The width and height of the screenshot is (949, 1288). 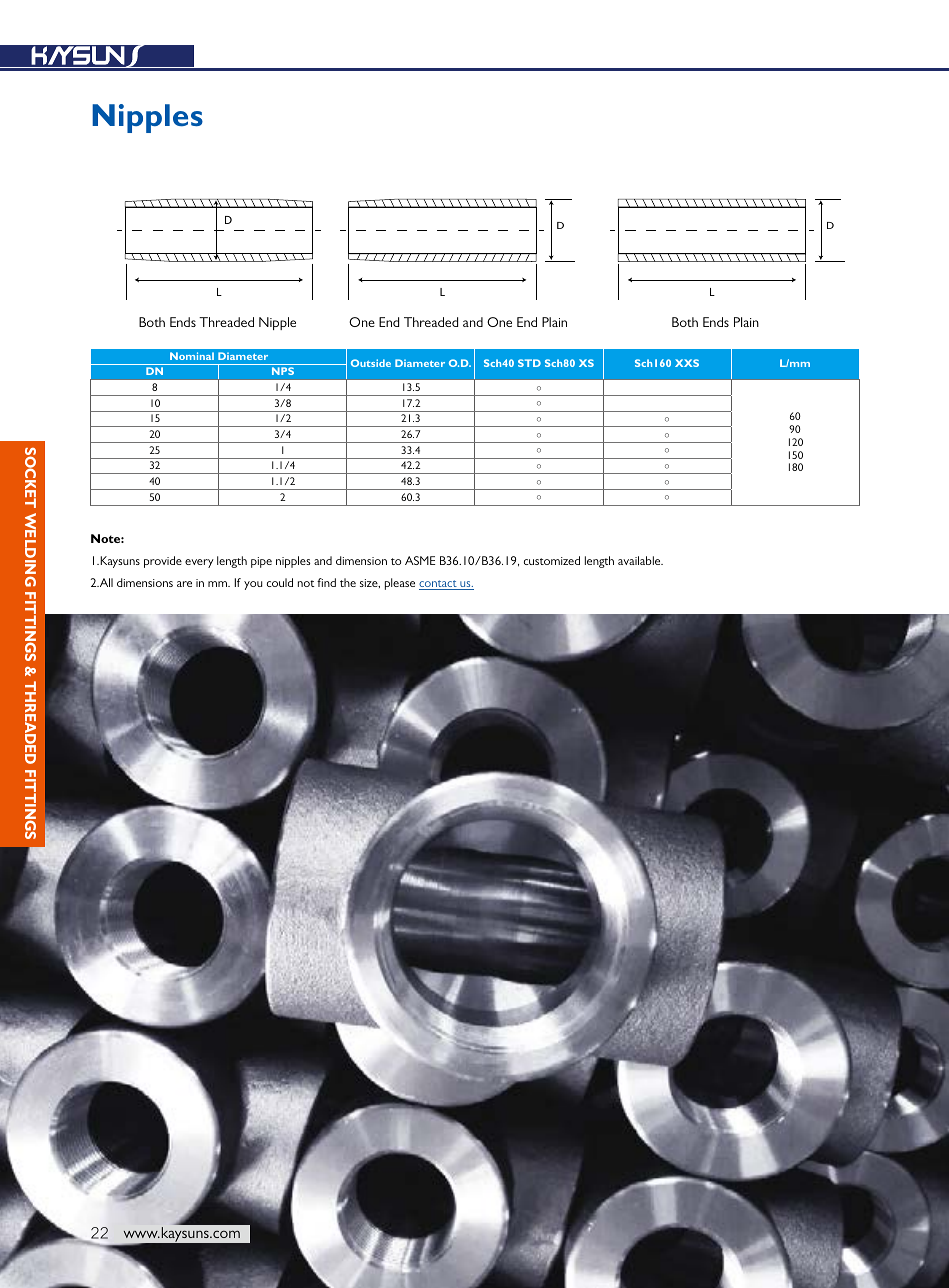 I want to click on are, so click(x=184, y=584).
